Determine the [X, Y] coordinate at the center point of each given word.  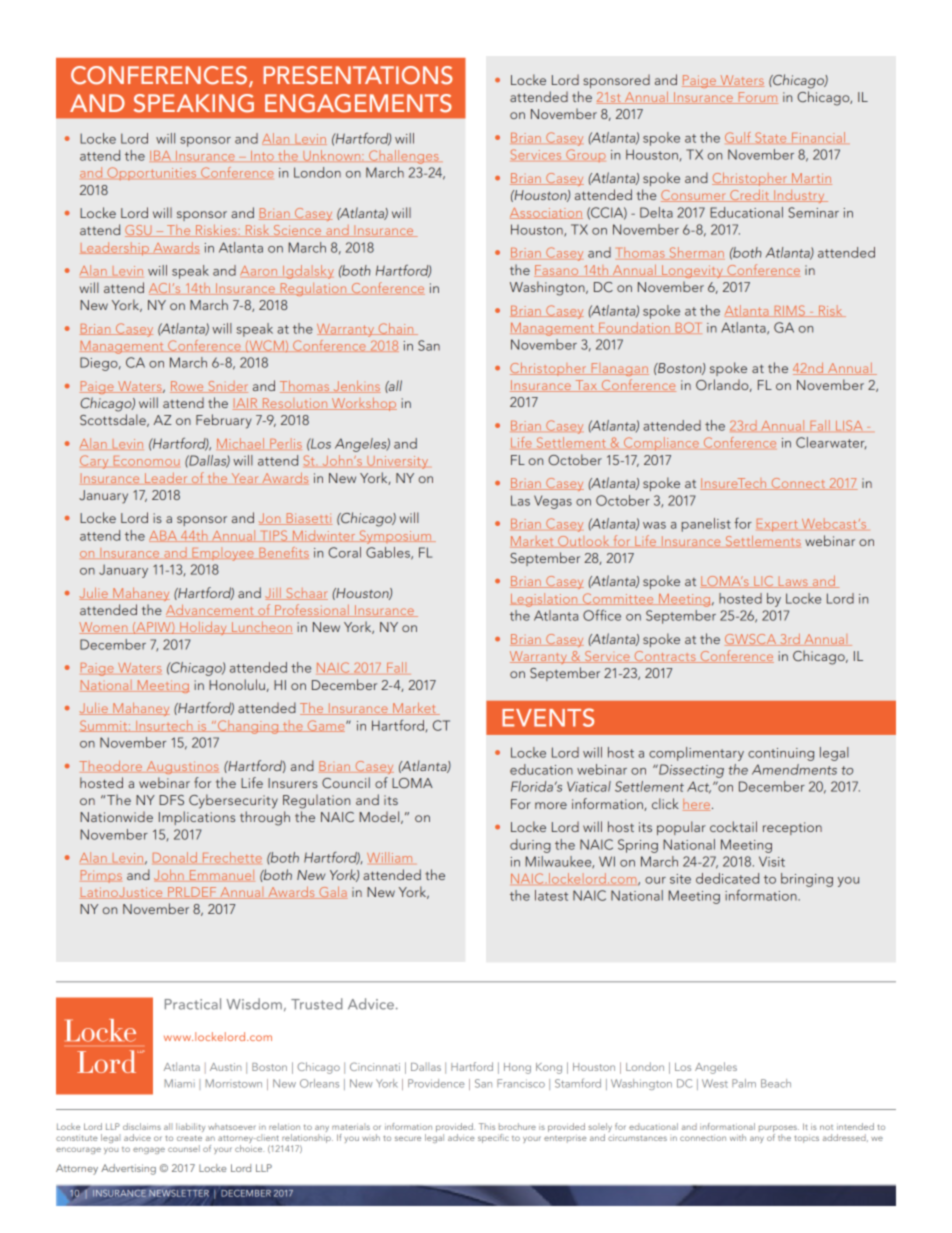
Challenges [404, 157]
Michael [240, 443]
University [397, 462]
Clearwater [831, 443]
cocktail [733, 826]
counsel [184, 1148]
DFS [171, 800]
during [530, 846]
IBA [160, 156]
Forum [757, 98]
